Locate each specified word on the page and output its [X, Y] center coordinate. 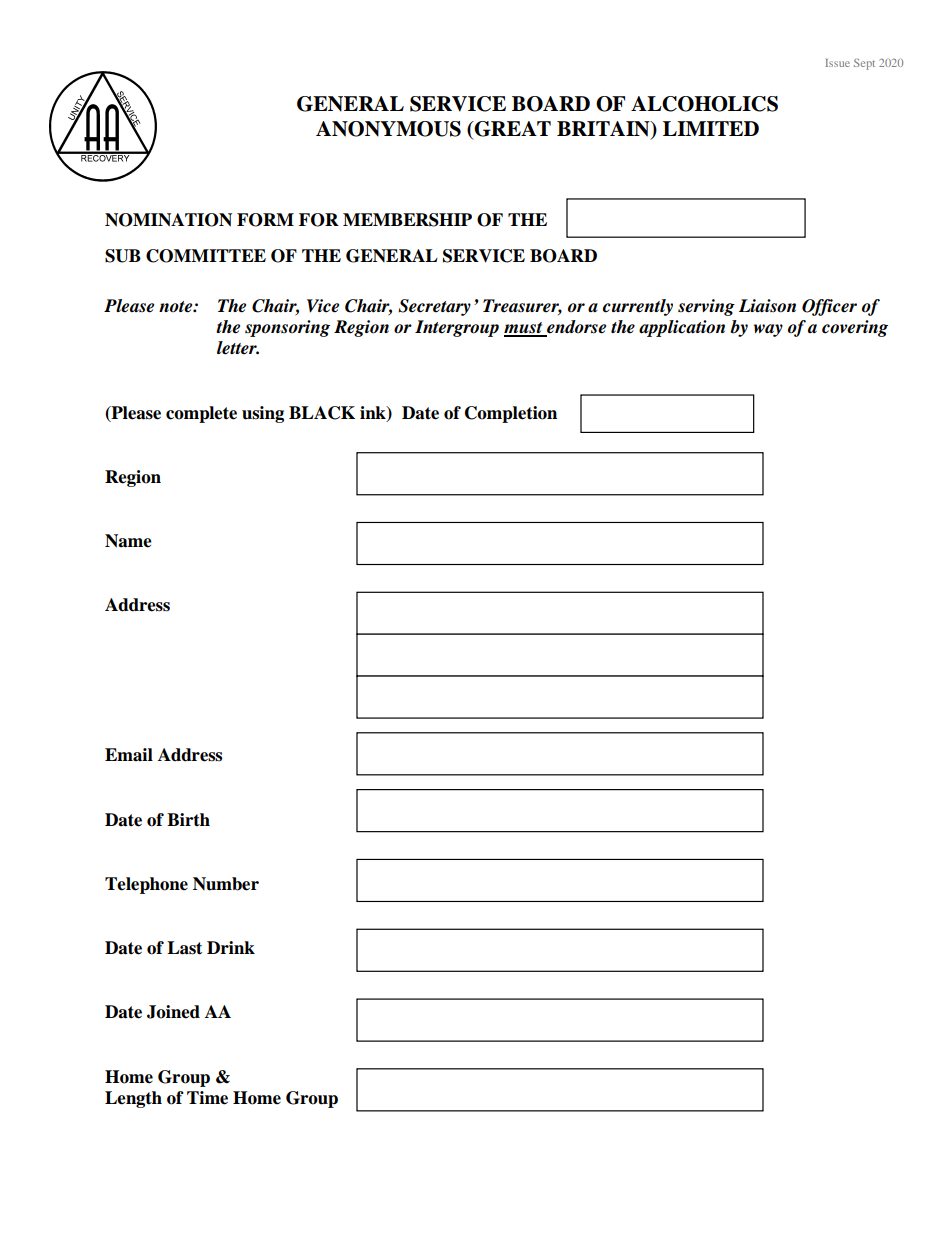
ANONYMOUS [388, 129]
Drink [231, 947]
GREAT [511, 130]
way [768, 330]
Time [207, 1098]
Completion [511, 414]
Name [128, 541]
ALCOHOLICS [704, 104]
